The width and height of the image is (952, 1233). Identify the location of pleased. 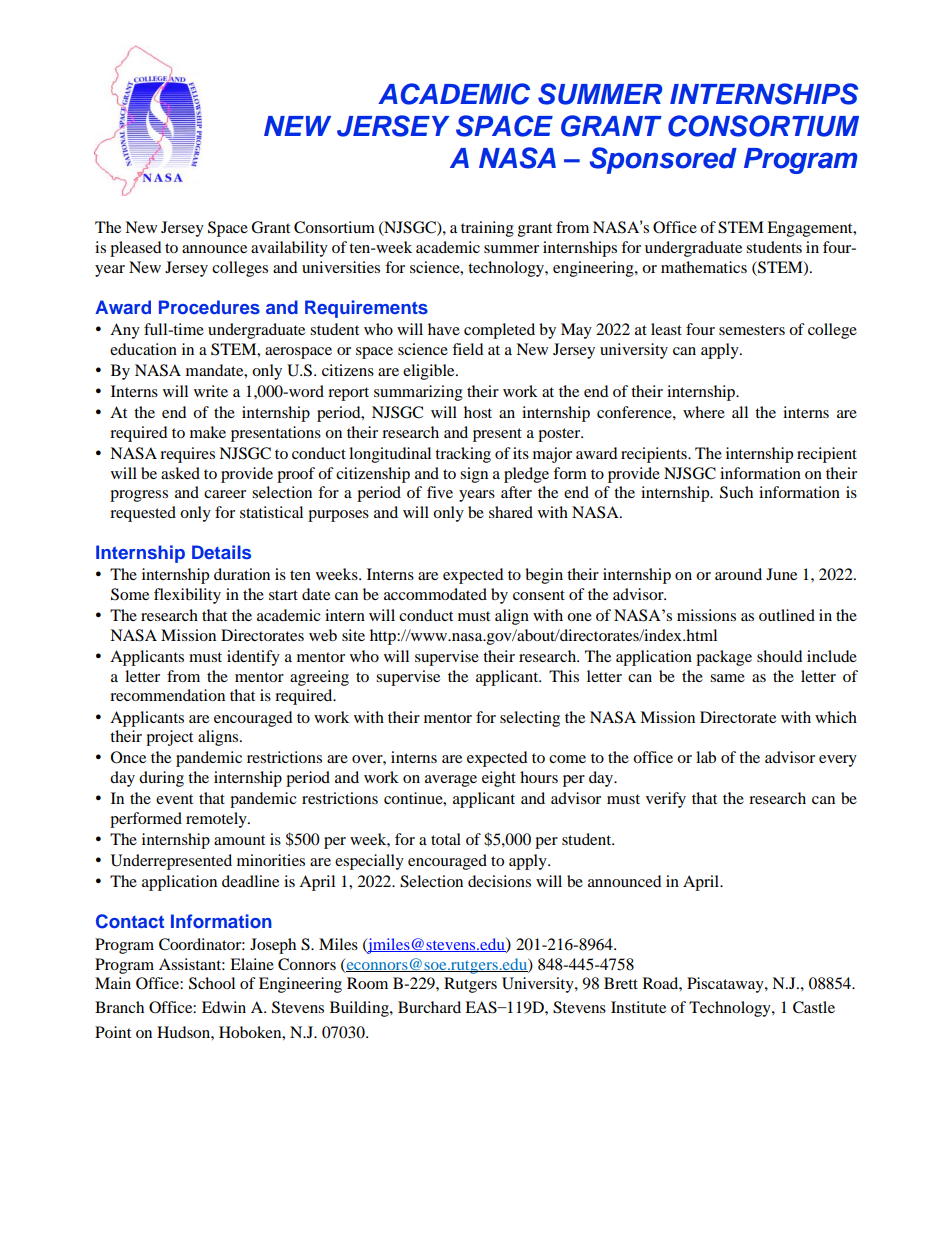
(136, 249).
